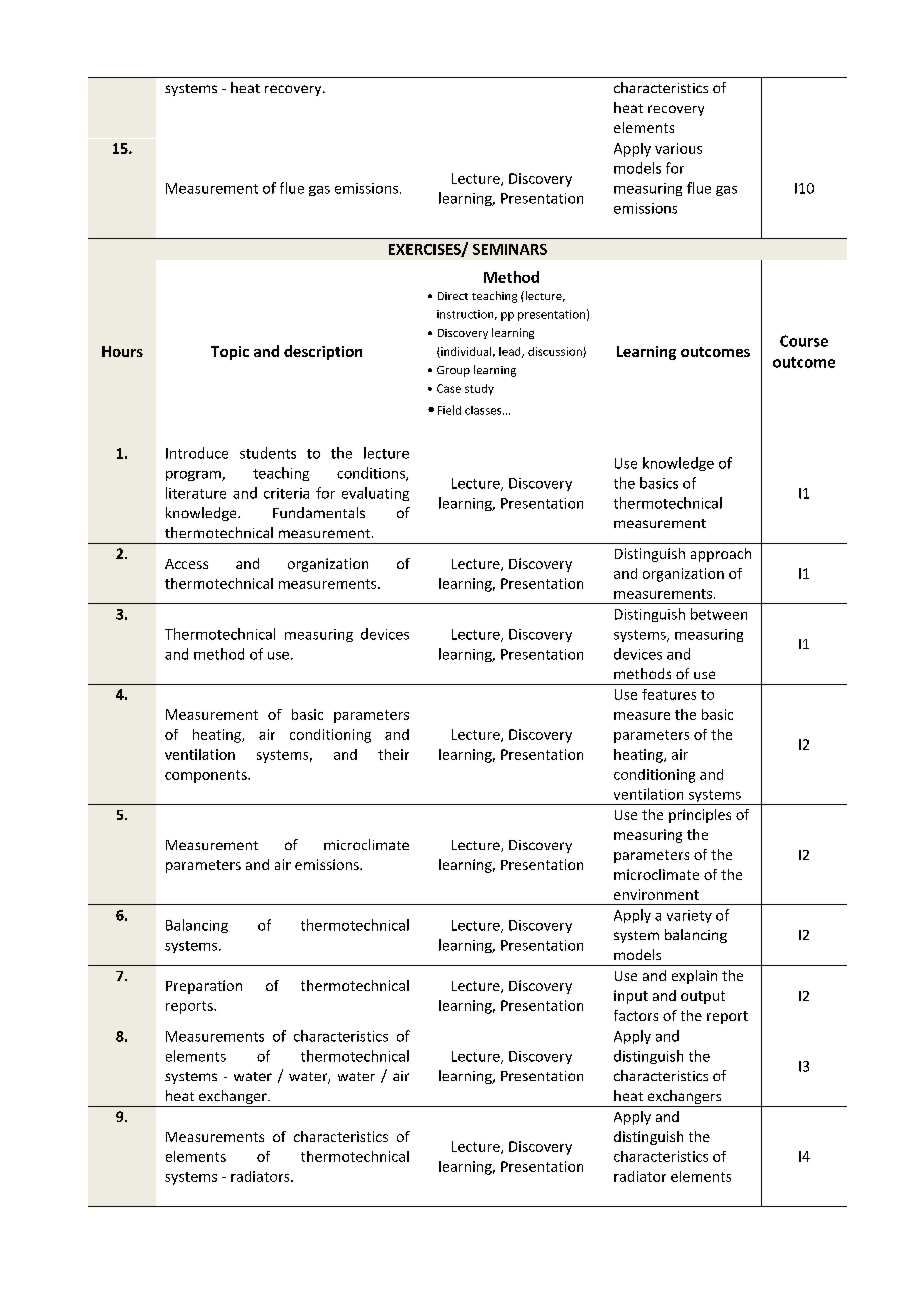  Describe the element at coordinates (204, 987) in the page. I see `Preparation` at that location.
